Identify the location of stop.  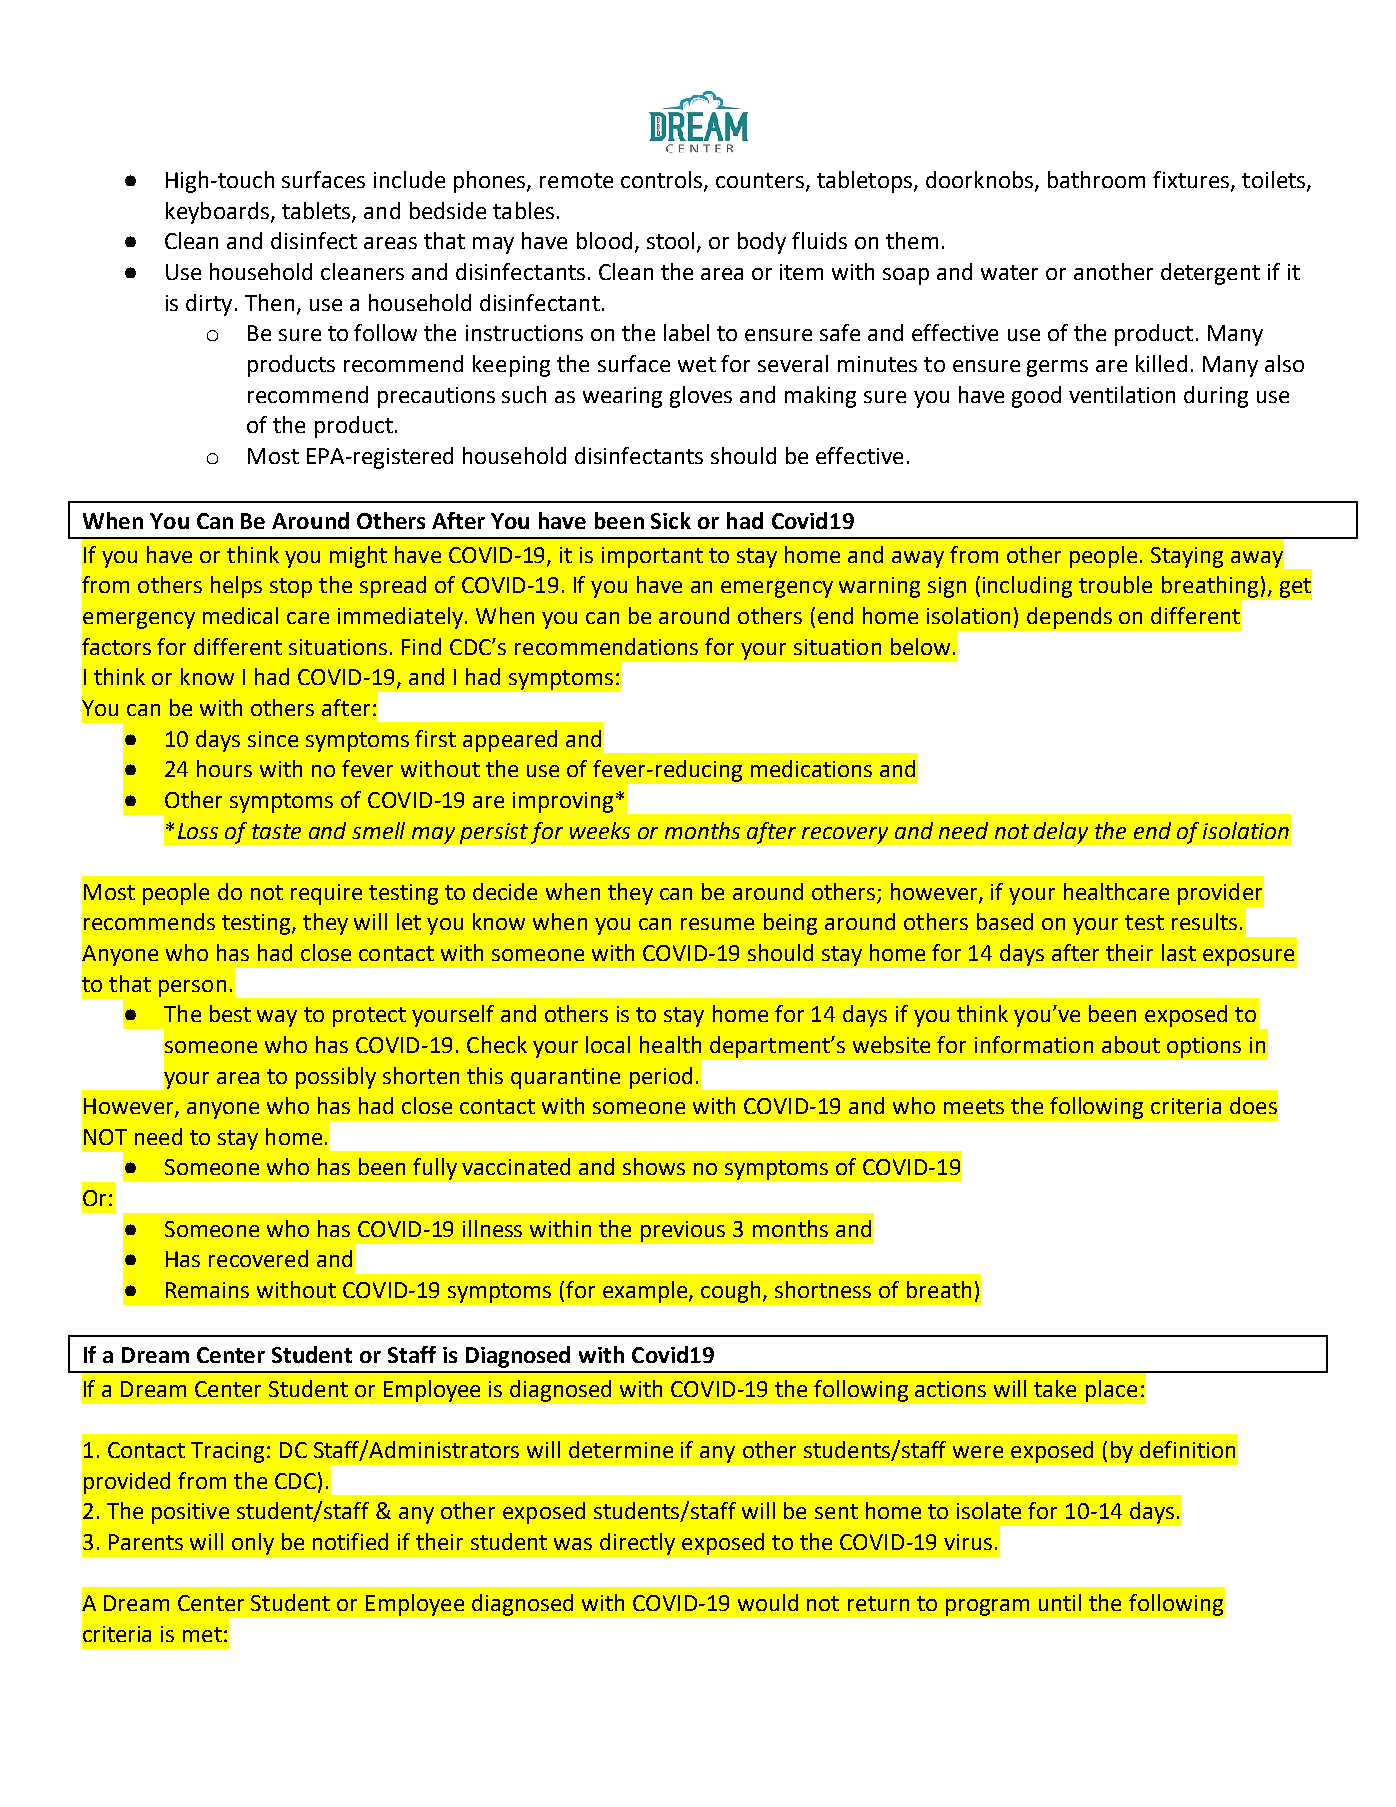
(291, 588).
